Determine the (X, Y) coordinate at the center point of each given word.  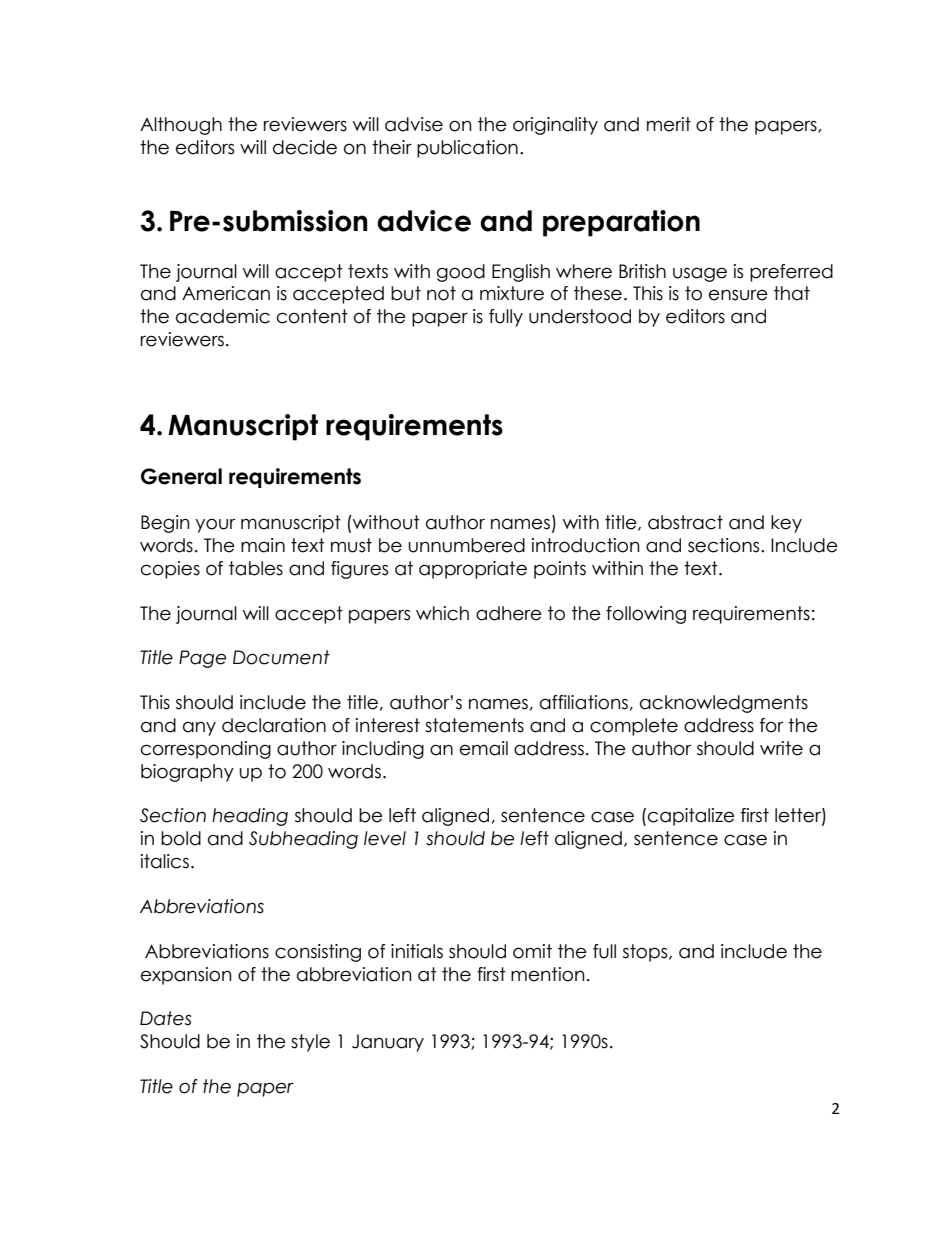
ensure (738, 295)
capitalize (691, 817)
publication (467, 149)
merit (669, 124)
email (484, 748)
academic (223, 316)
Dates (166, 1018)
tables (256, 568)
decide (305, 147)
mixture (512, 293)
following (646, 615)
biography (187, 773)
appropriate (473, 570)
